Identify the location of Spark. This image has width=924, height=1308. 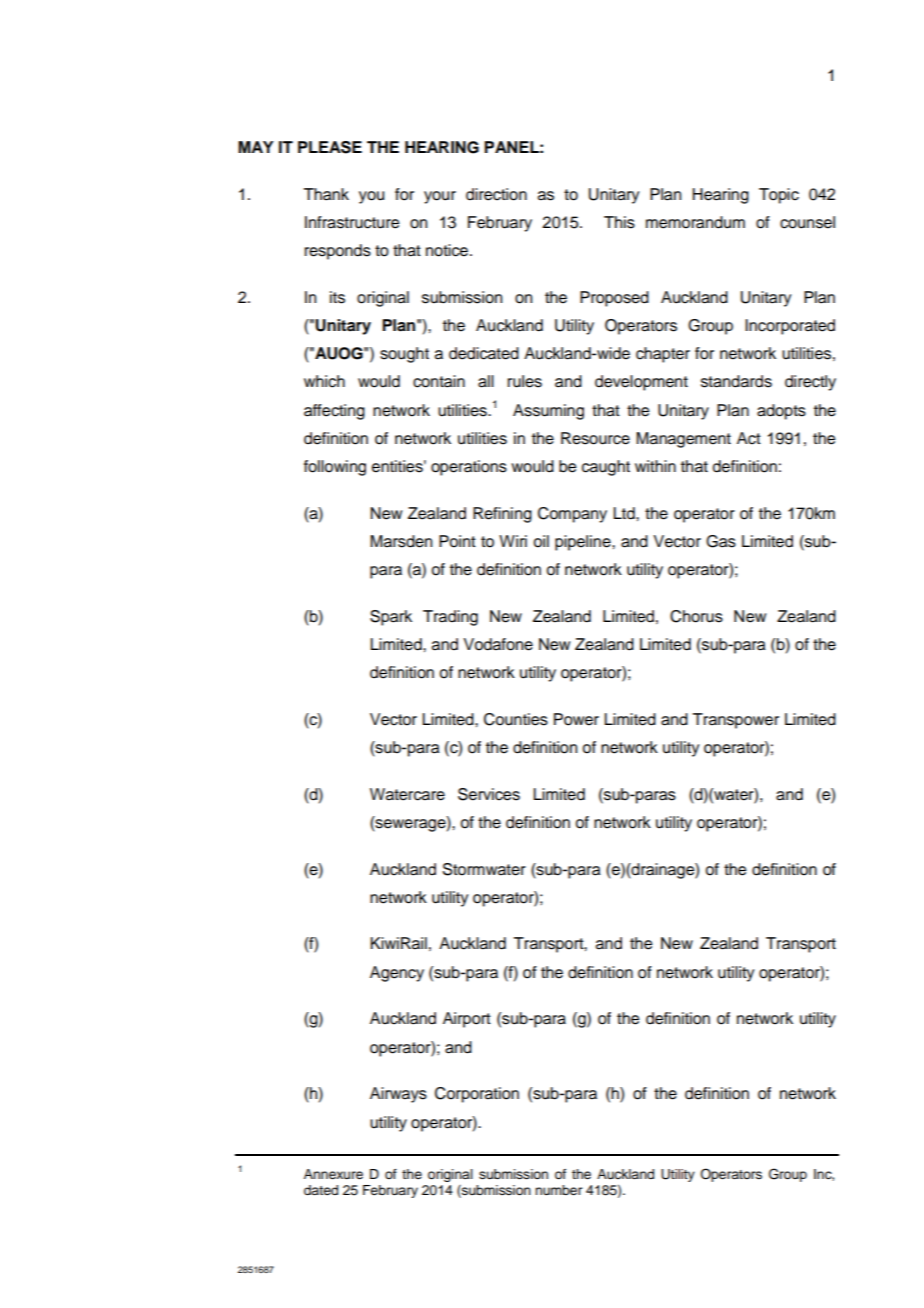
(391, 618).
